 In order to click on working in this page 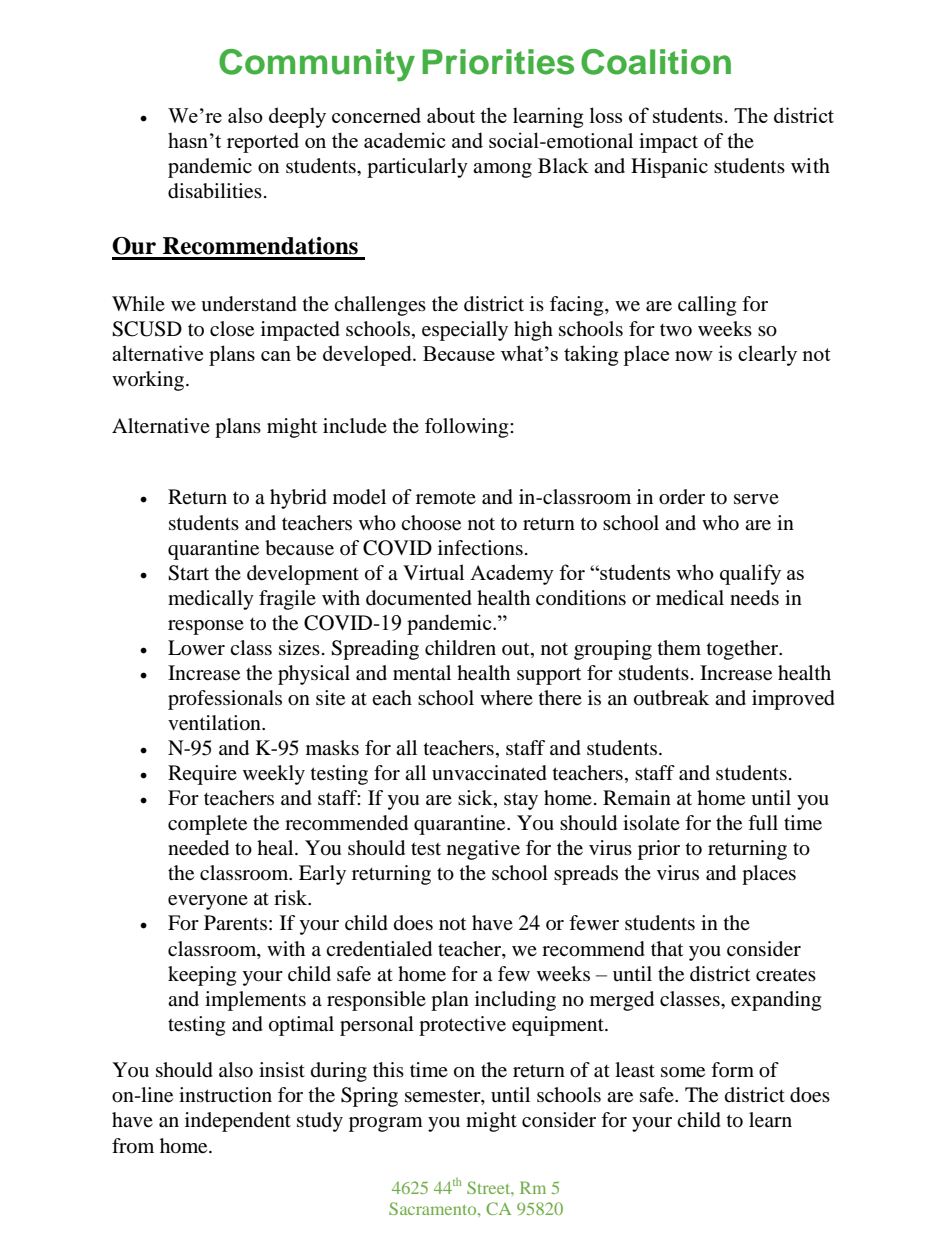, I will do `click(149, 381)`.
